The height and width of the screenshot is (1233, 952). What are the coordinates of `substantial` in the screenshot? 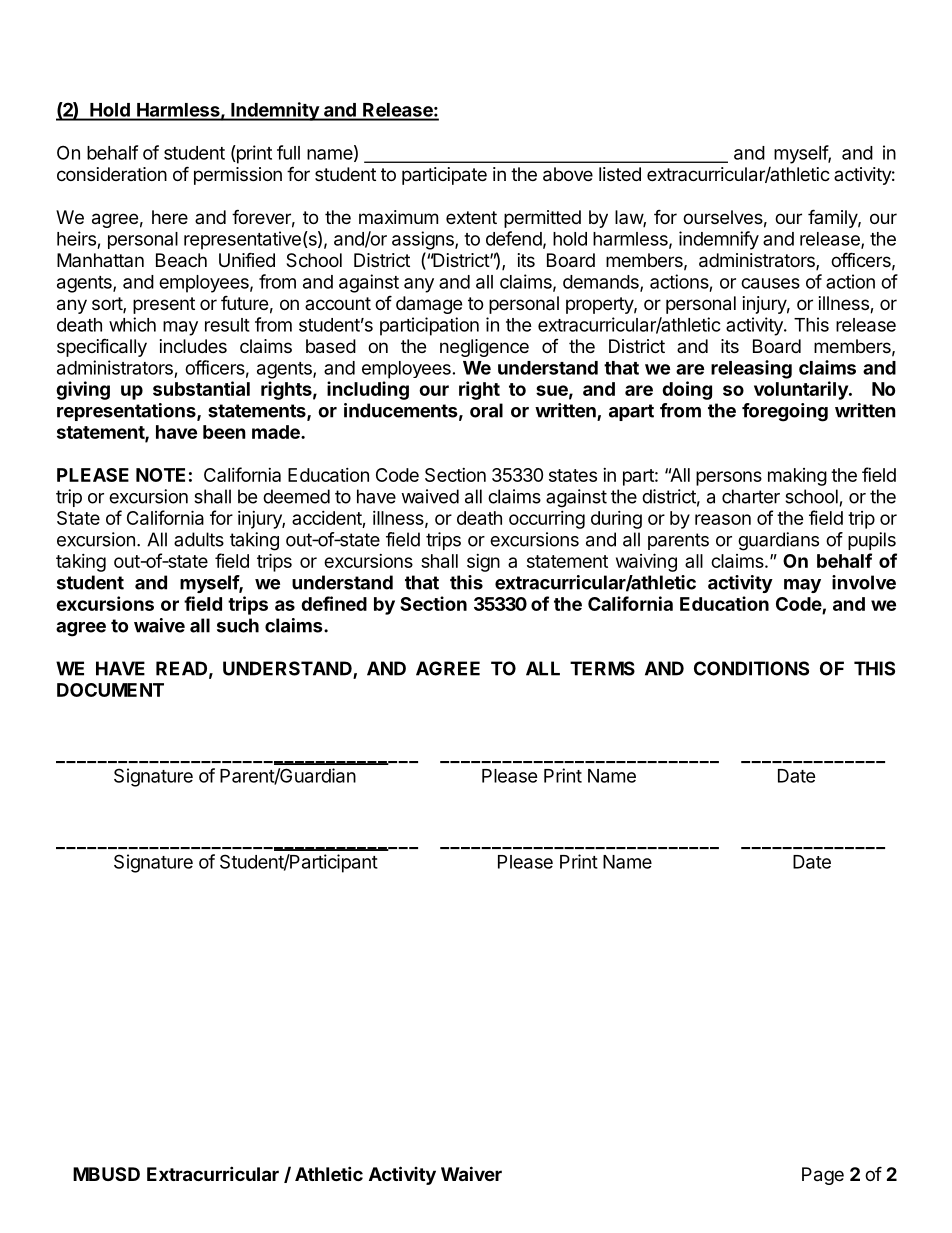 It's located at (201, 388).
